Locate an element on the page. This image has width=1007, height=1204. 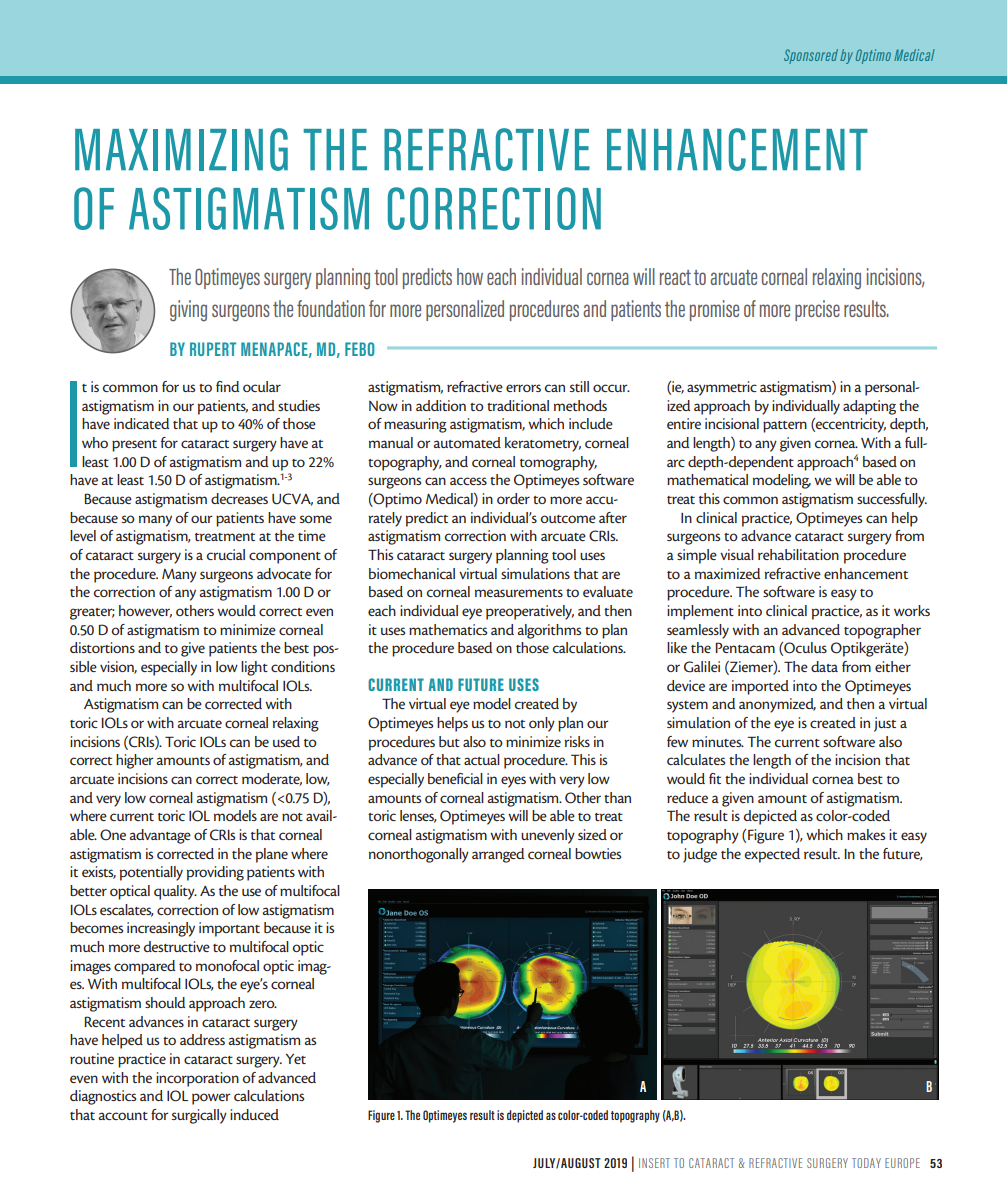
INSERT is located at coordinates (654, 1163).
